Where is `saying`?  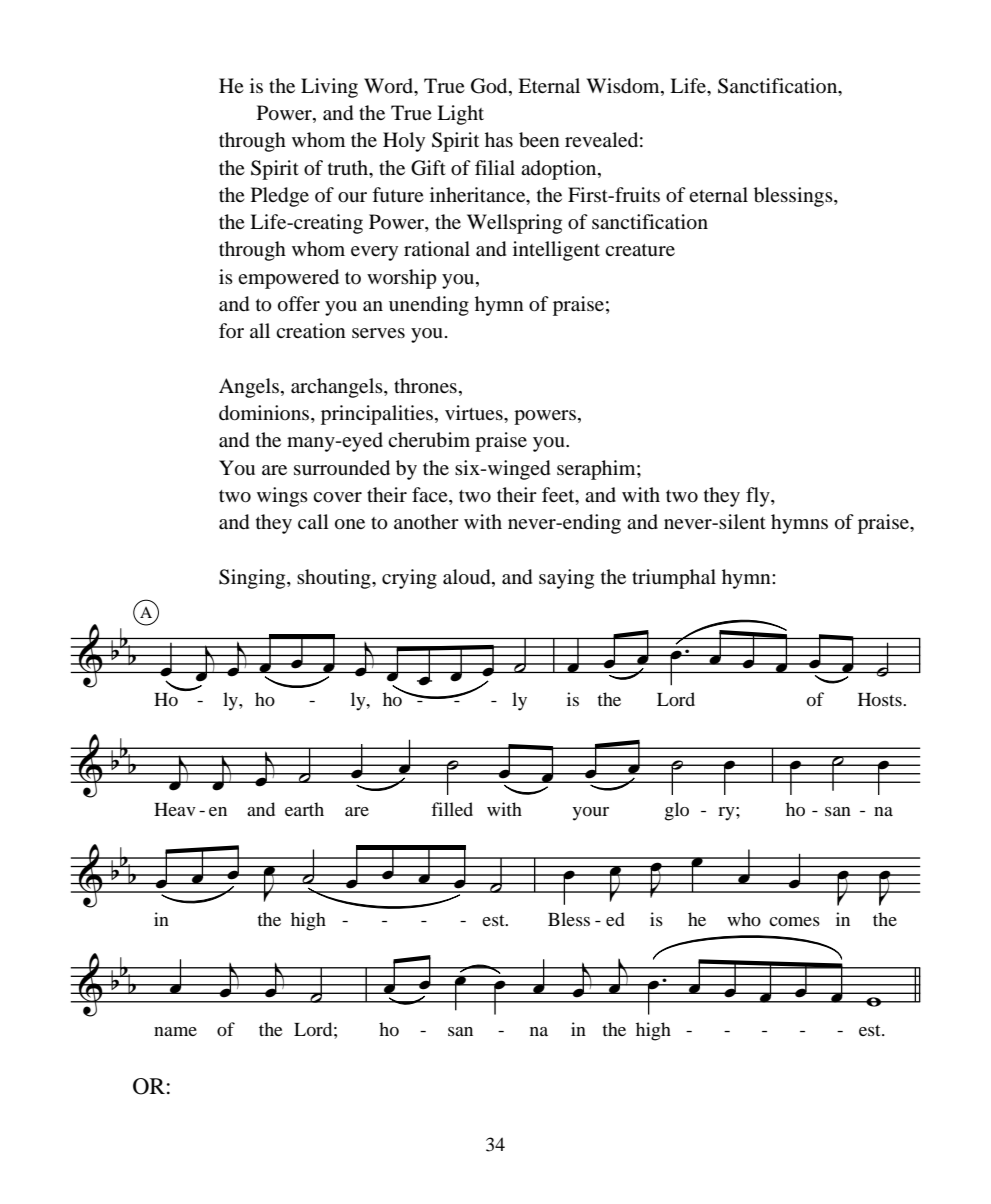 saying is located at coordinates (566, 579).
